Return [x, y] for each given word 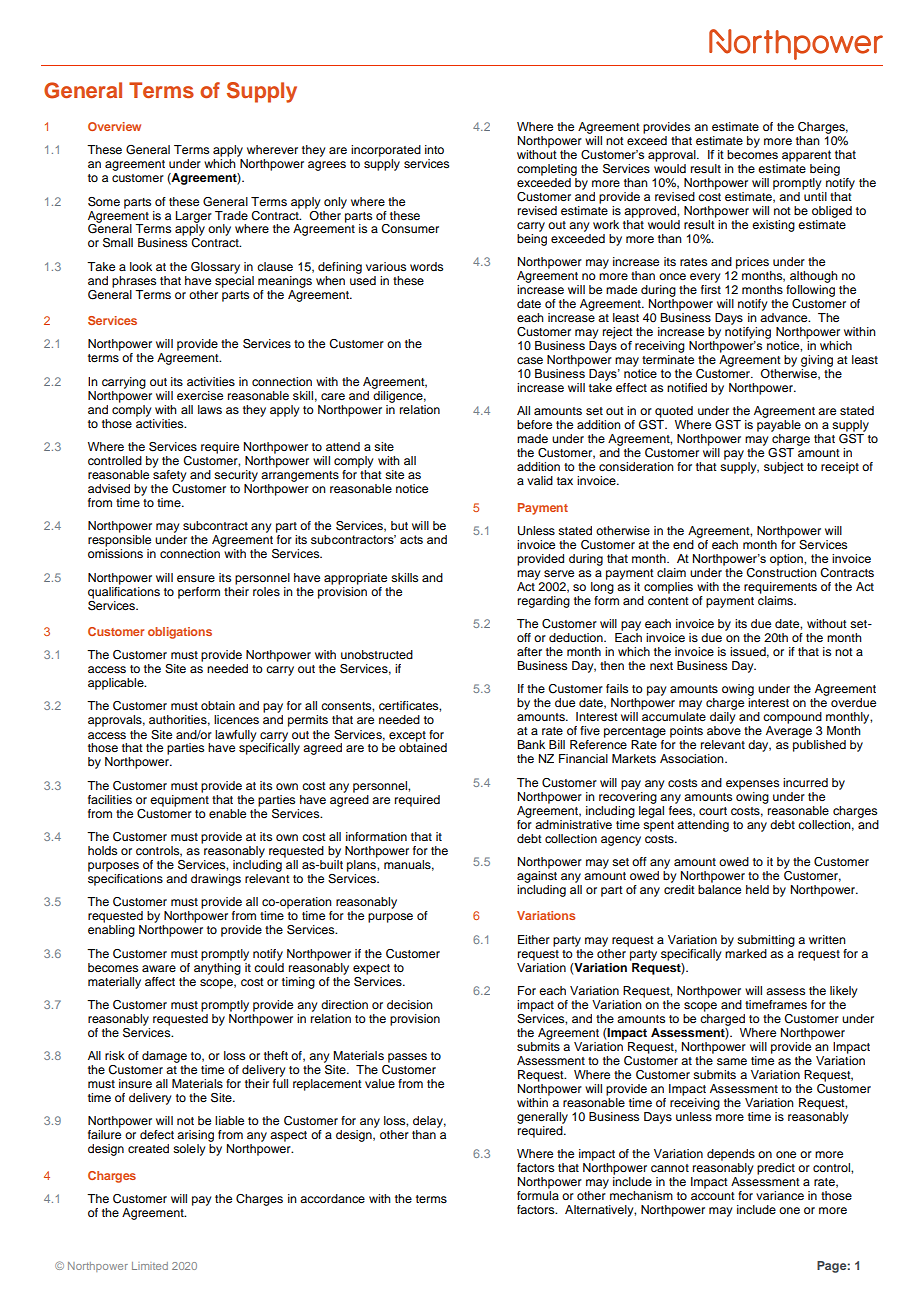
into [434, 149]
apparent [806, 156]
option [787, 560]
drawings [216, 880]
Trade [231, 215]
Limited [150, 1266]
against [537, 877]
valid [540, 480]
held [757, 889]
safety [170, 474]
